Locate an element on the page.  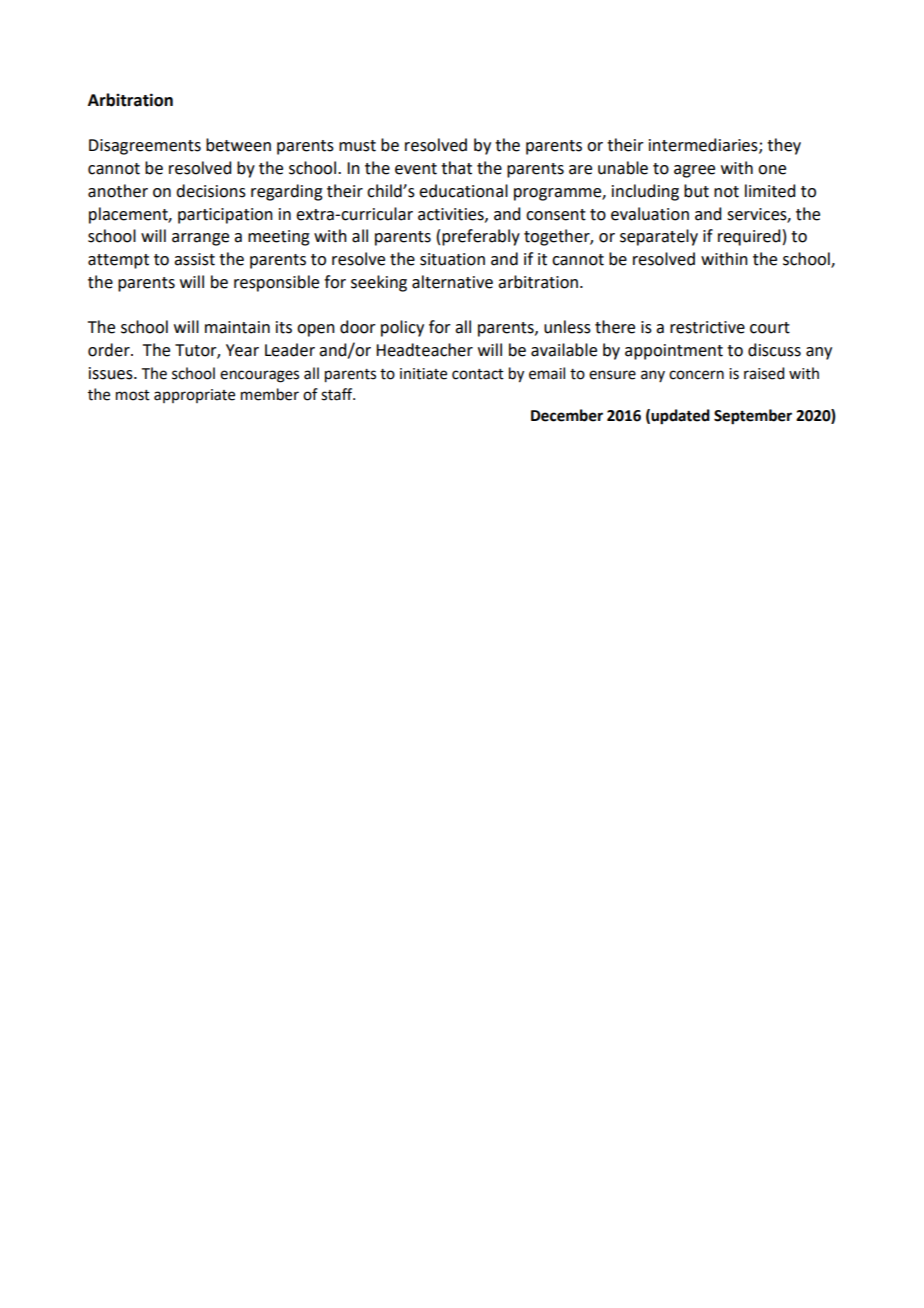
appropriate is located at coordinates (194, 396).
